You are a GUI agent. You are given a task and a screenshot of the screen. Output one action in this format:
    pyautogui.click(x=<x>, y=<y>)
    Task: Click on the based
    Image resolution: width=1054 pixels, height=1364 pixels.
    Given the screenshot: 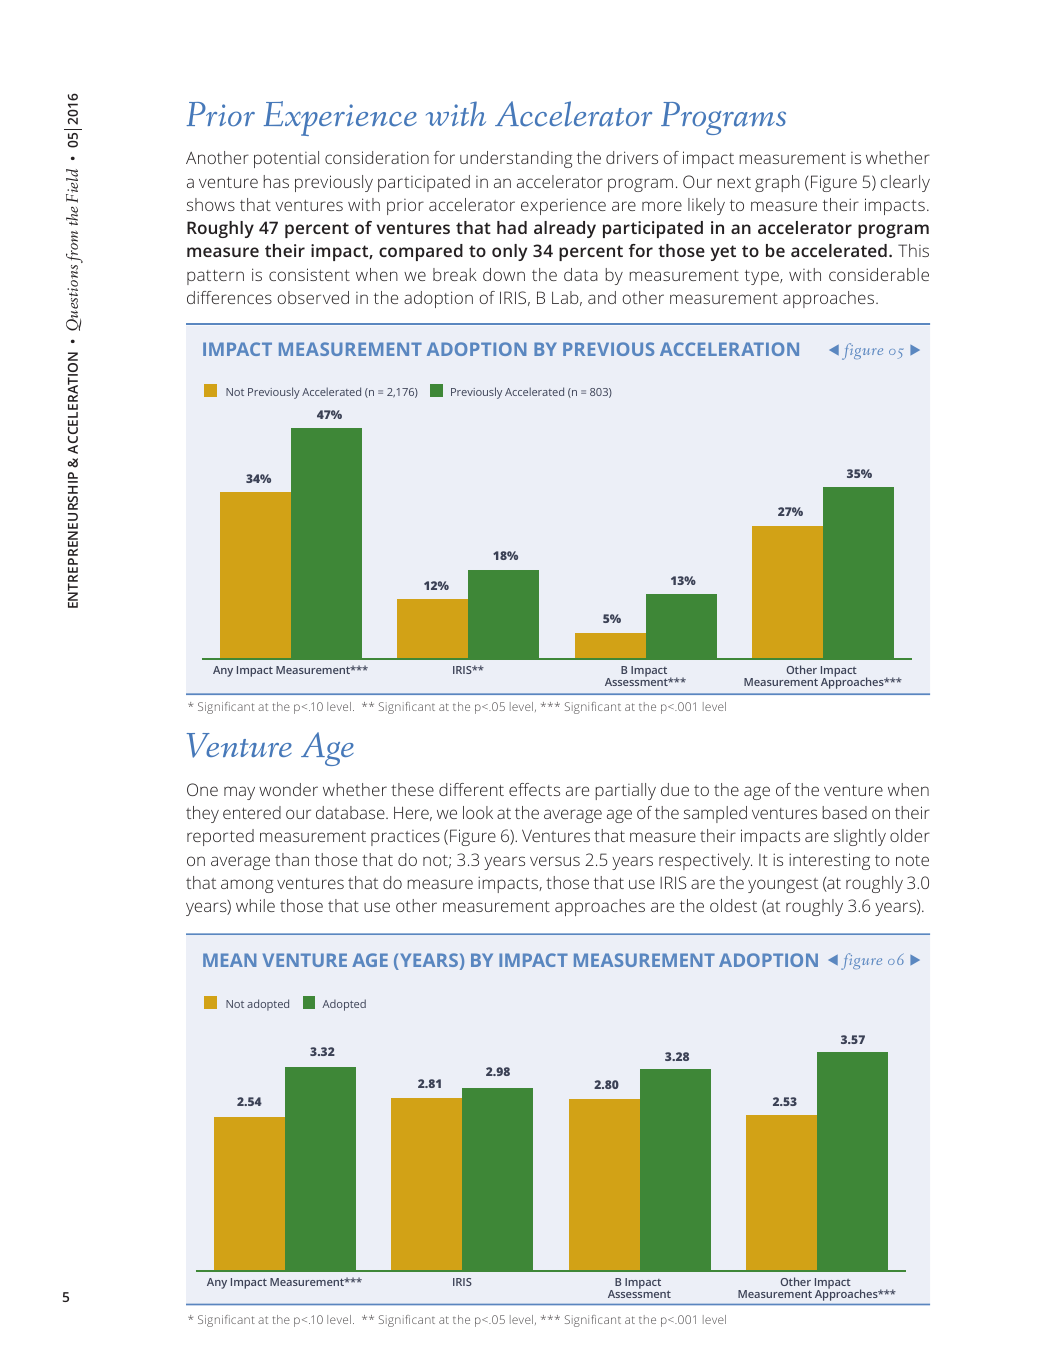 What is the action you would take?
    pyautogui.click(x=844, y=812)
